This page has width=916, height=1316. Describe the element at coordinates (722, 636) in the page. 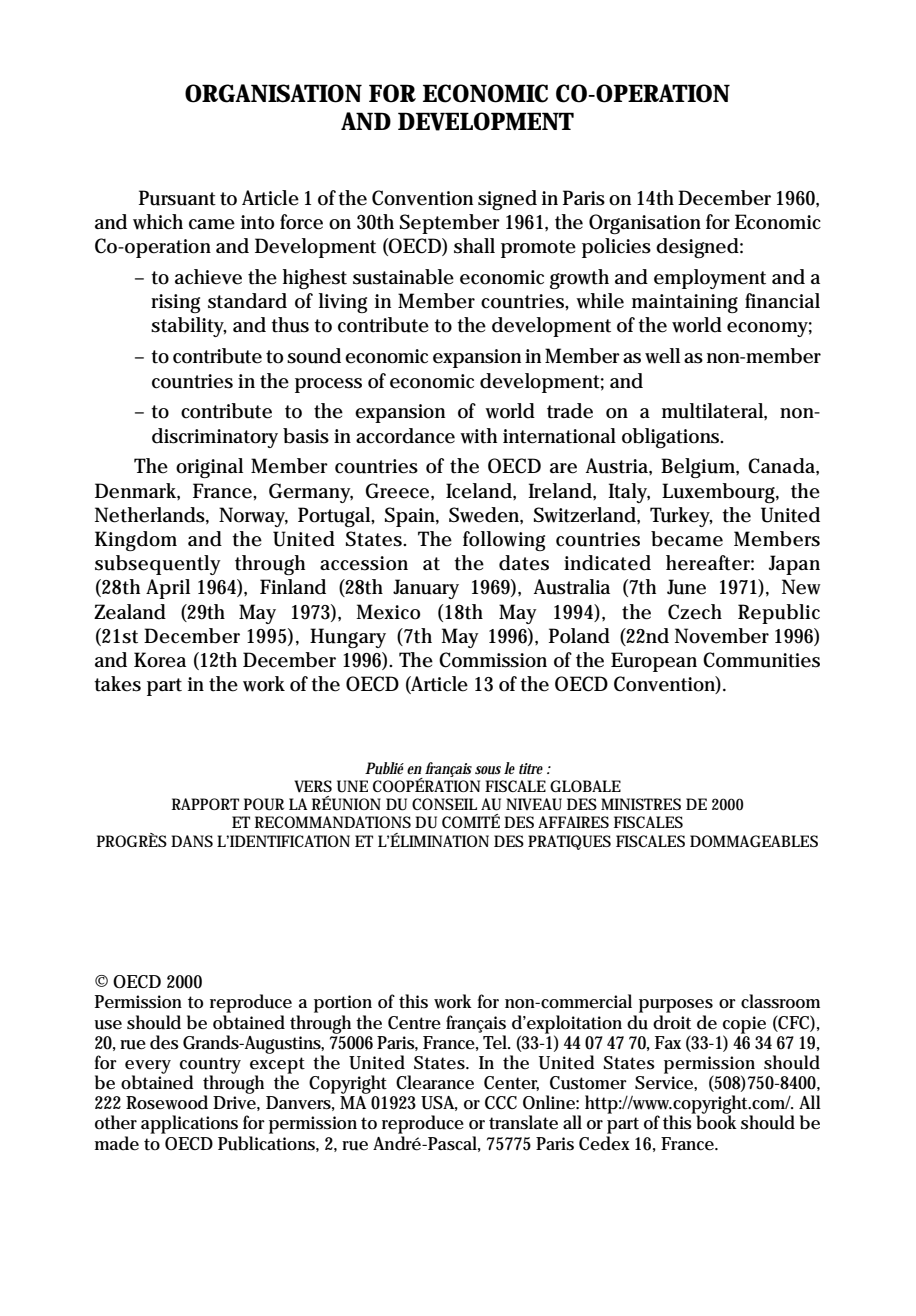

I see `November` at that location.
